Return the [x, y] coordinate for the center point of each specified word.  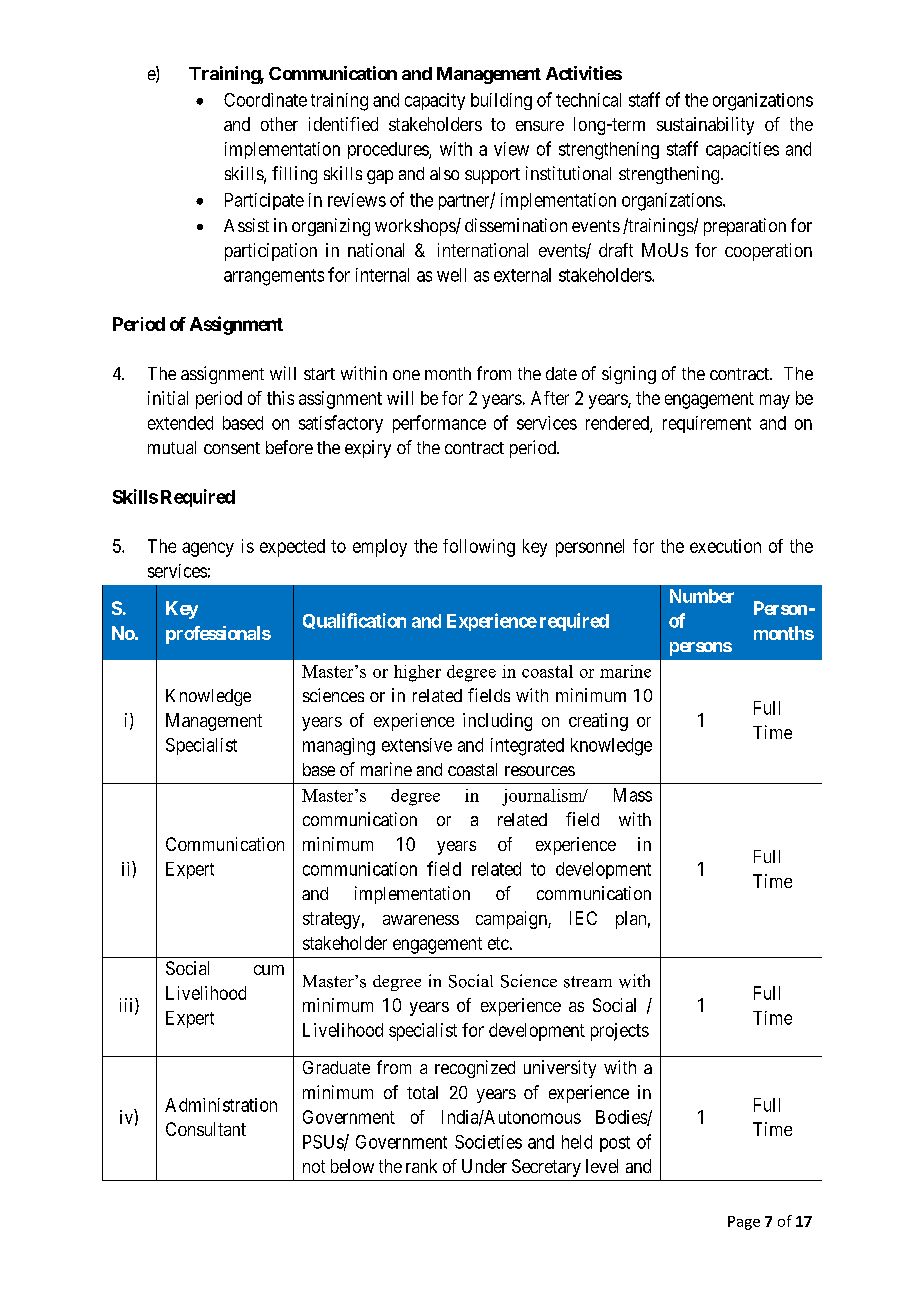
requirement [707, 424]
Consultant [206, 1129]
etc [498, 943]
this [280, 398]
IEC [583, 918]
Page [744, 1223]
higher [417, 673]
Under [484, 1166]
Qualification [354, 621]
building [501, 101]
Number [702, 596]
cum [269, 970]
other [279, 124]
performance [439, 424]
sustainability [705, 126]
